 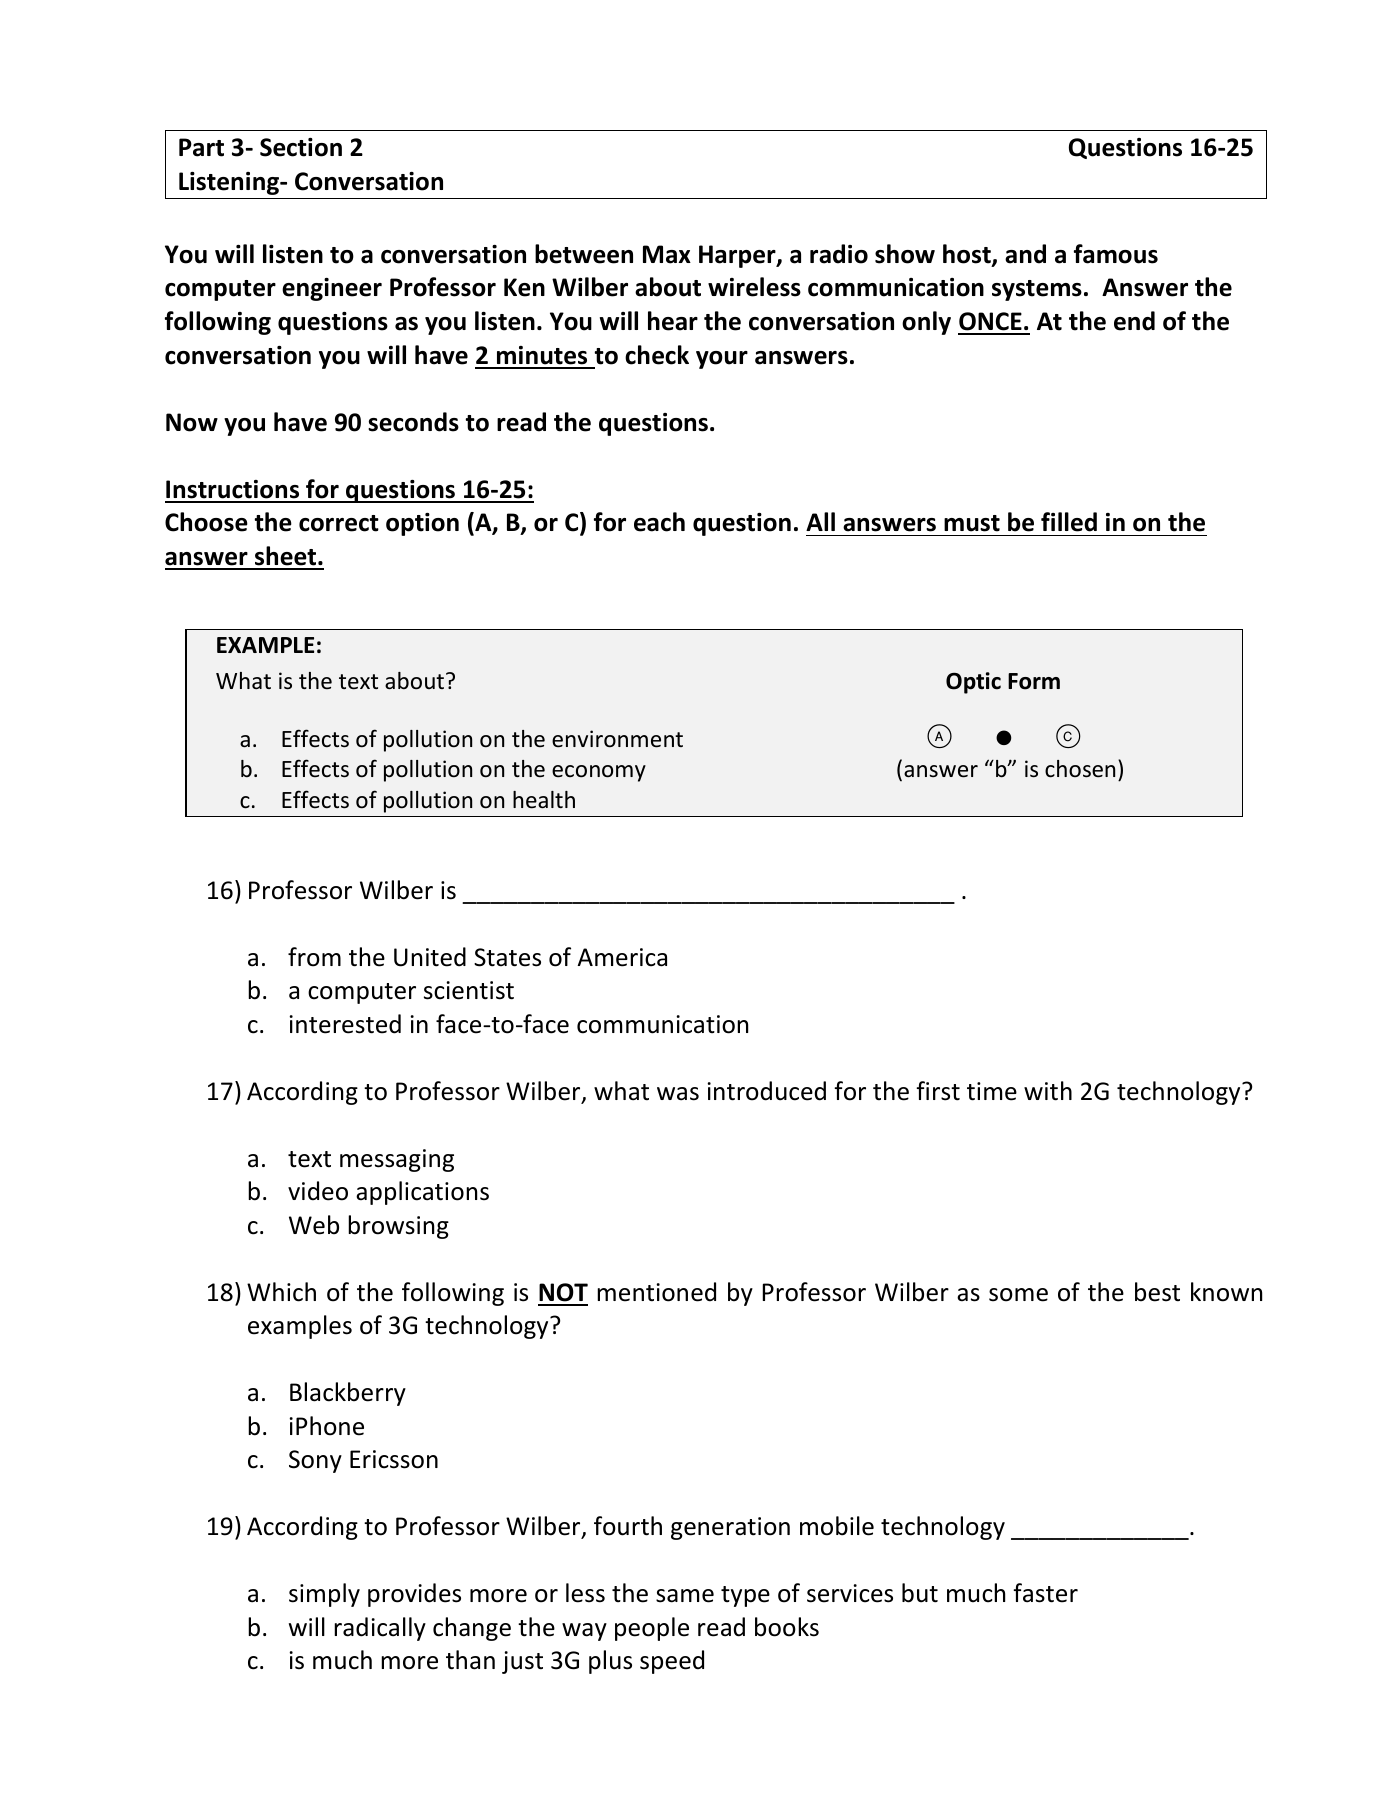 What do you see at coordinates (1080, 769) in the screenshot?
I see `chosen` at bounding box center [1080, 769].
